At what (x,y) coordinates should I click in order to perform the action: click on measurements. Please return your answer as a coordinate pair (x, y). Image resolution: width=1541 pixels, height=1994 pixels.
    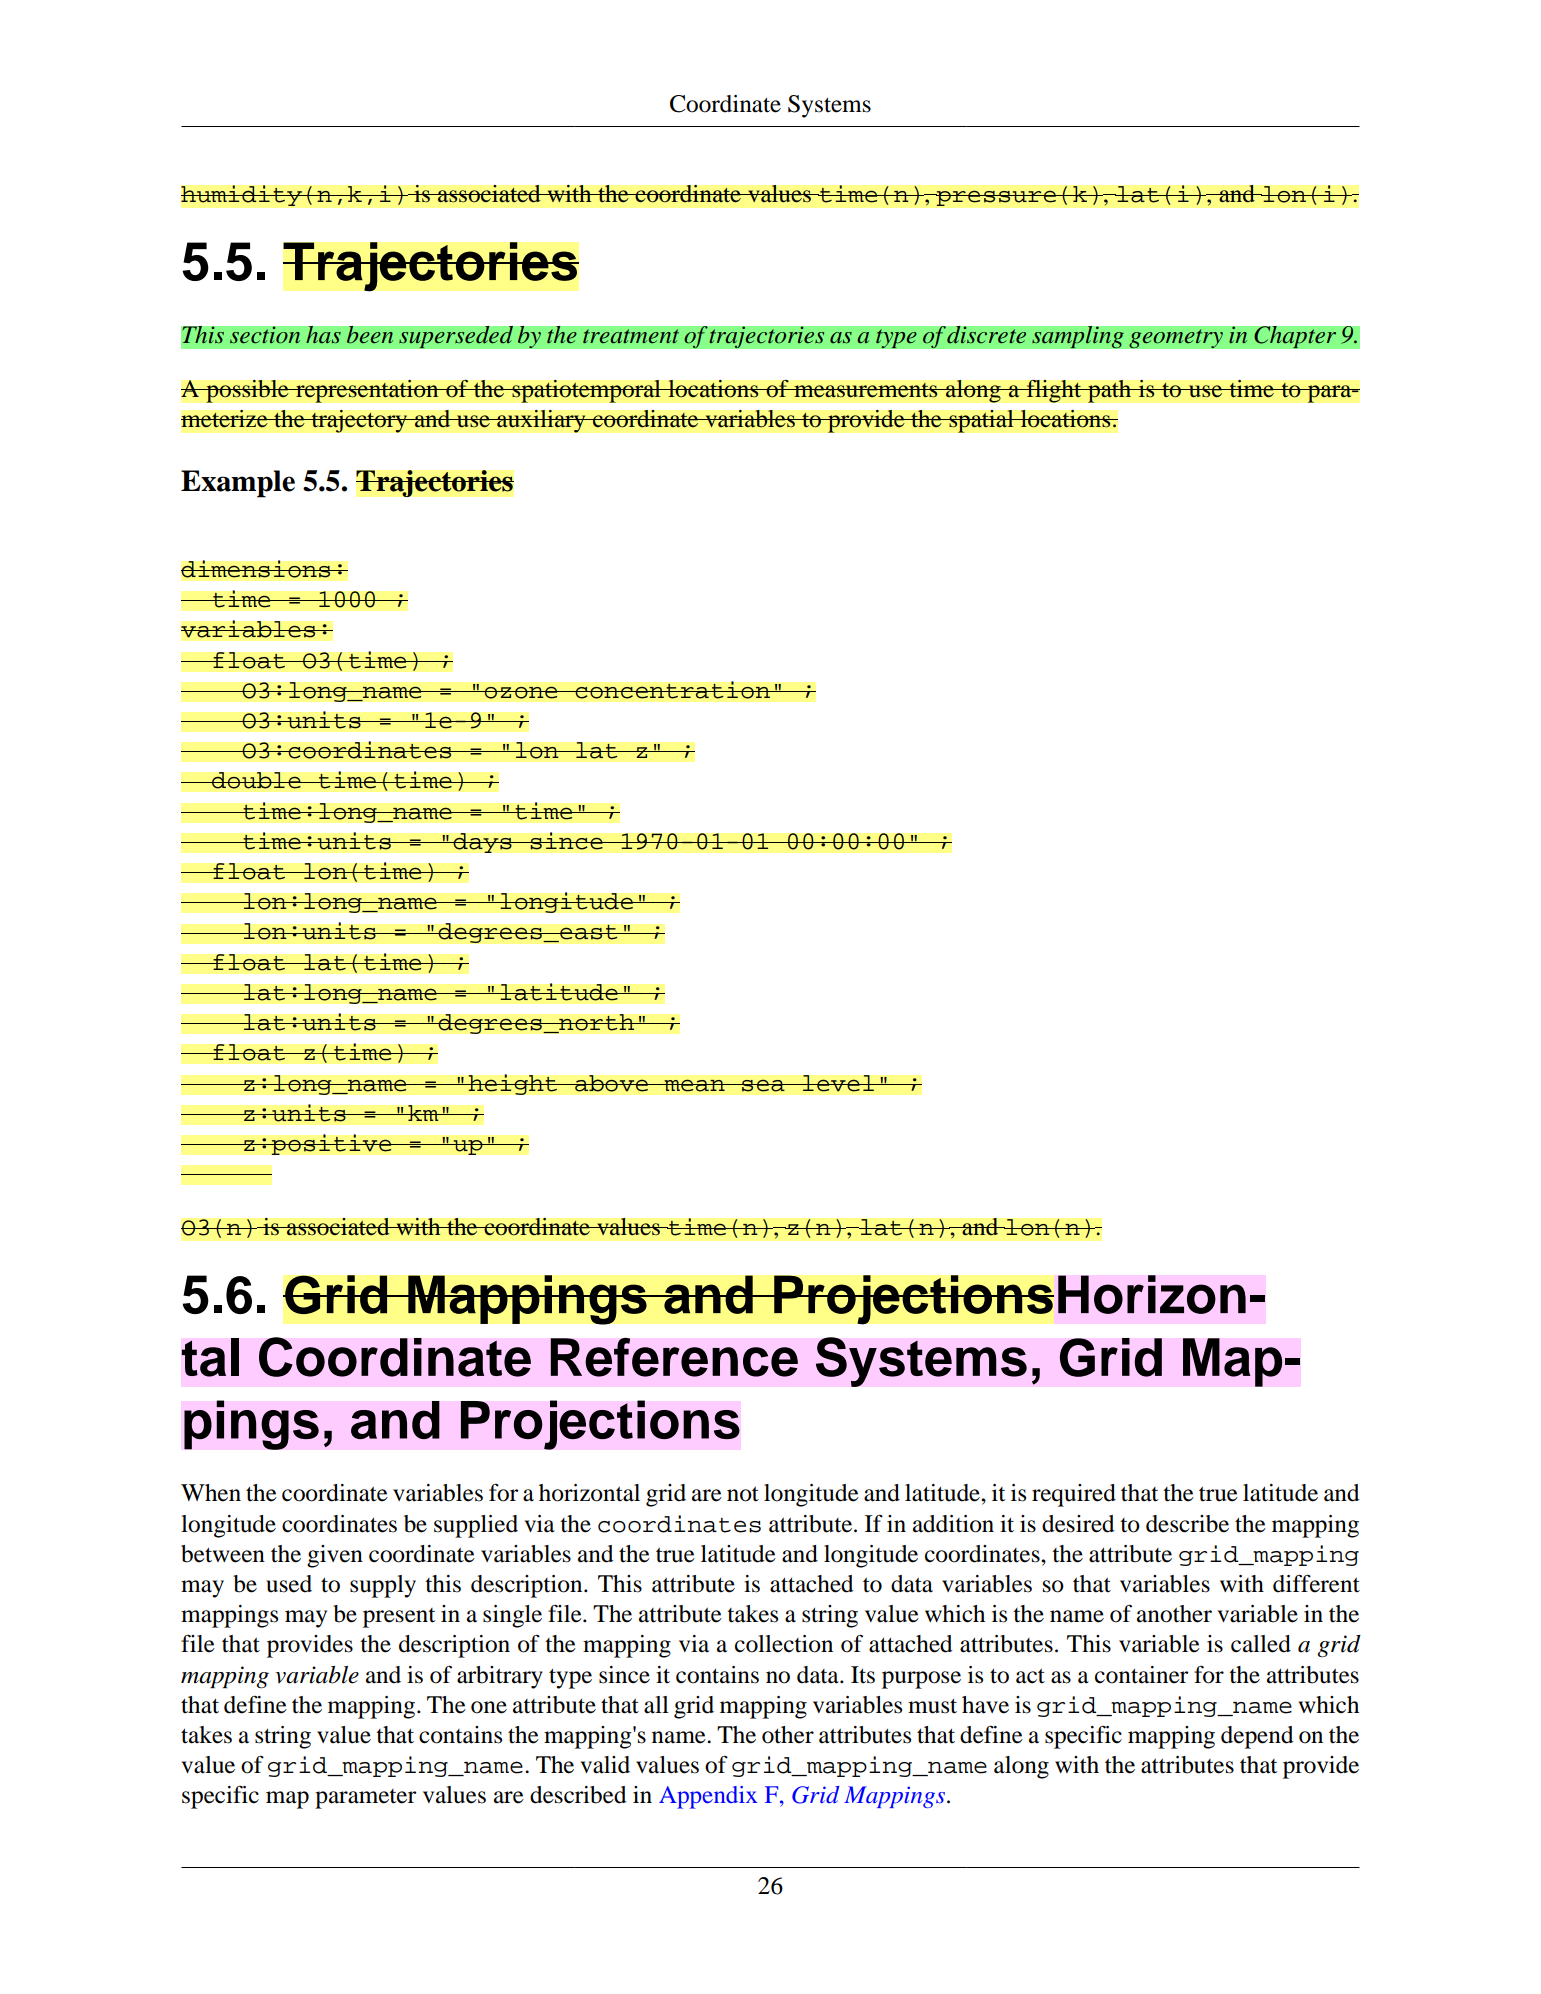
    Looking at the image, I should click on (866, 390).
